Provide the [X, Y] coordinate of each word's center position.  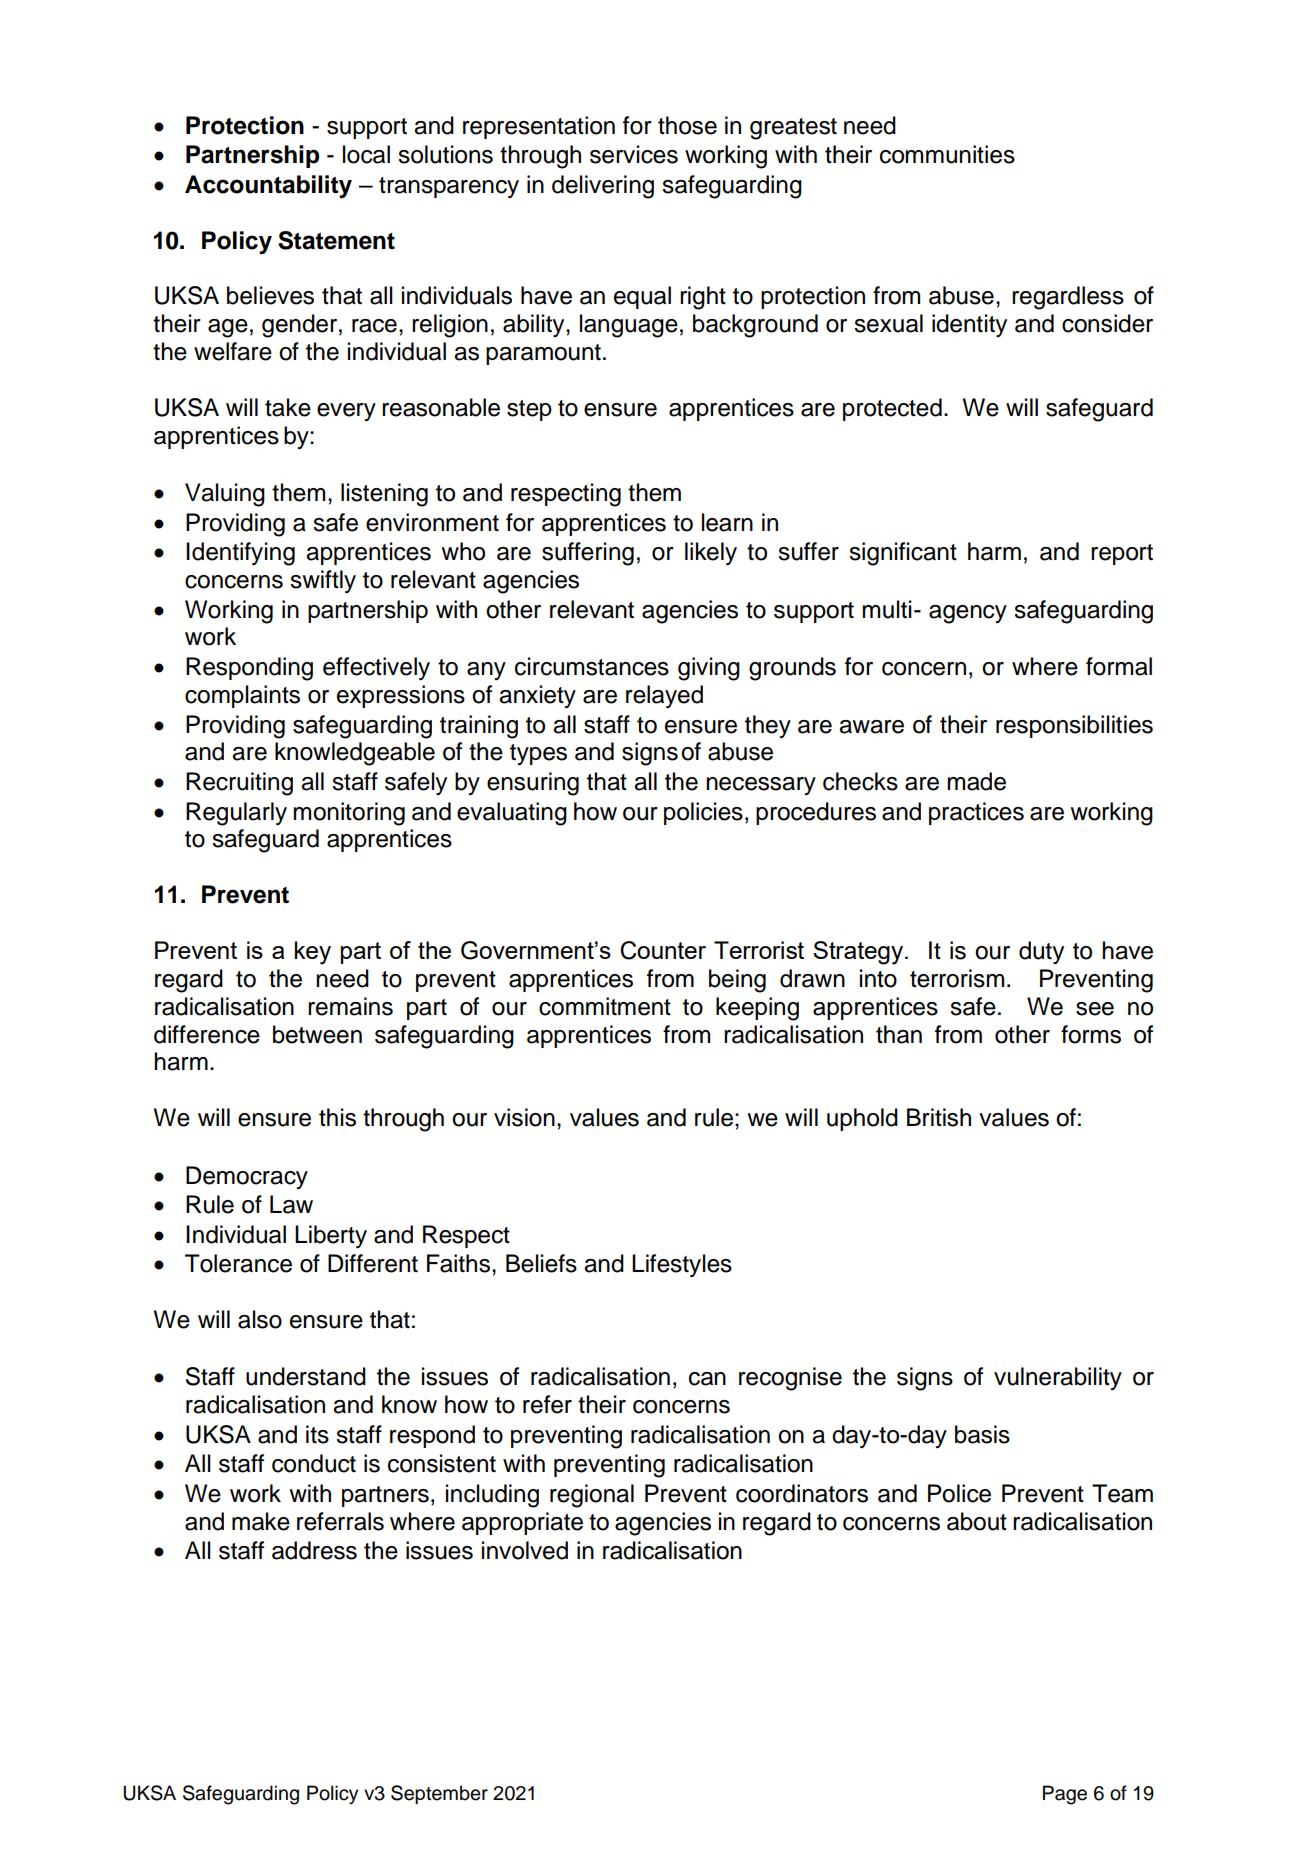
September [439, 1794]
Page [1065, 1795]
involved [525, 1550]
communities [947, 154]
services [634, 154]
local [366, 154]
